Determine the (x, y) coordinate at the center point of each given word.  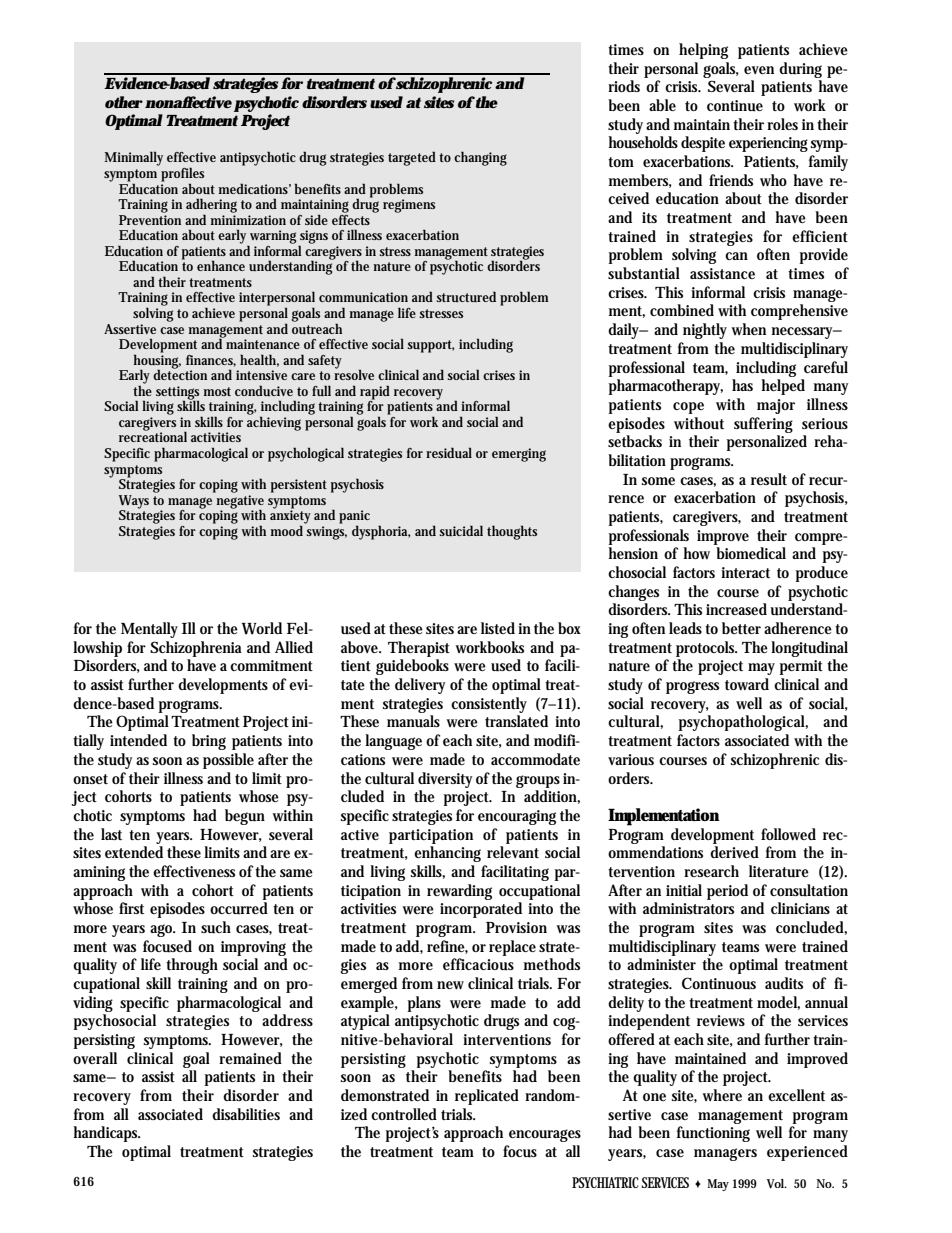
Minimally (133, 158)
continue (735, 106)
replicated (487, 1097)
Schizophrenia (196, 649)
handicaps (106, 1134)
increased (736, 609)
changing (480, 158)
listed (498, 628)
